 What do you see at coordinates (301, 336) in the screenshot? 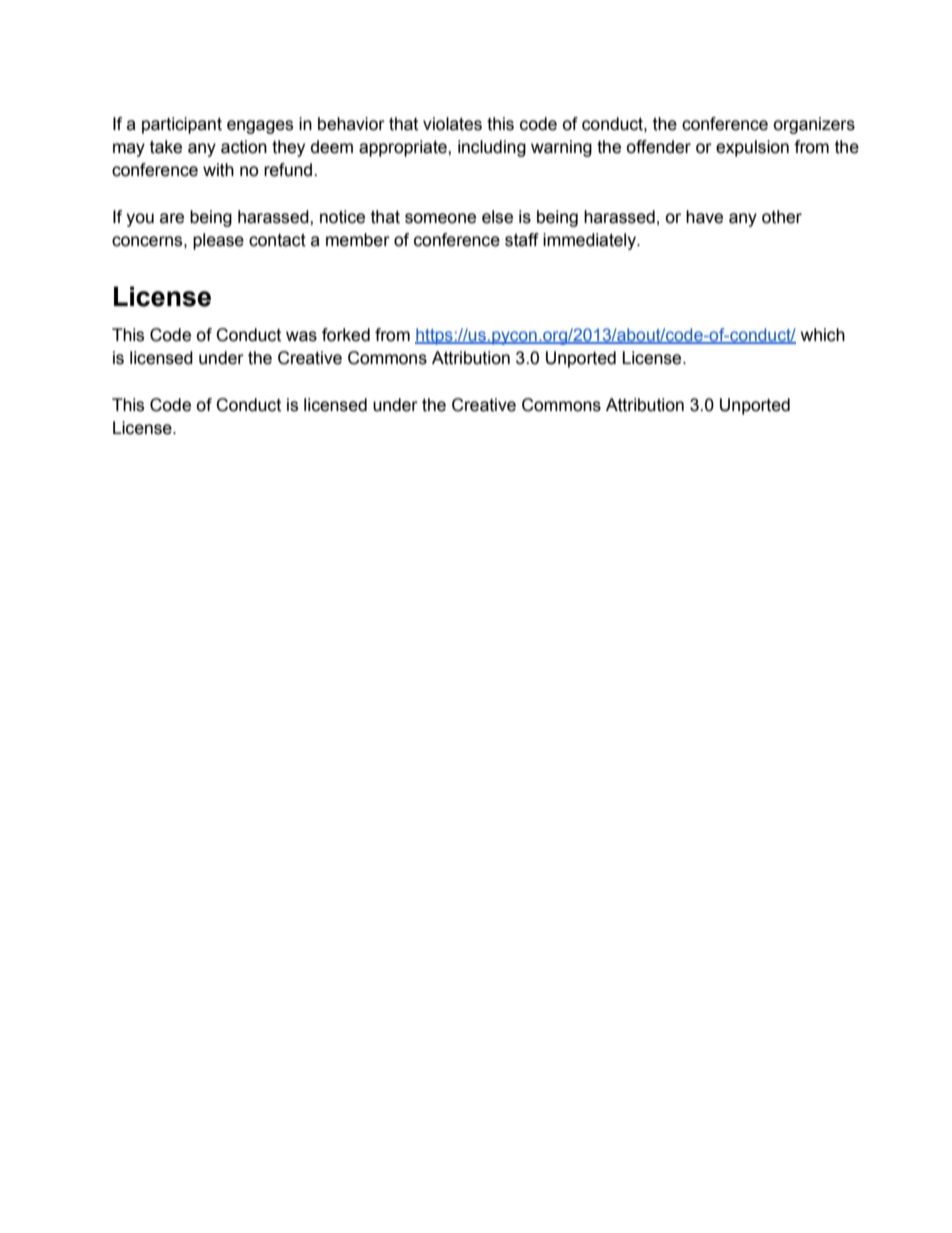
I see `was` at bounding box center [301, 336].
